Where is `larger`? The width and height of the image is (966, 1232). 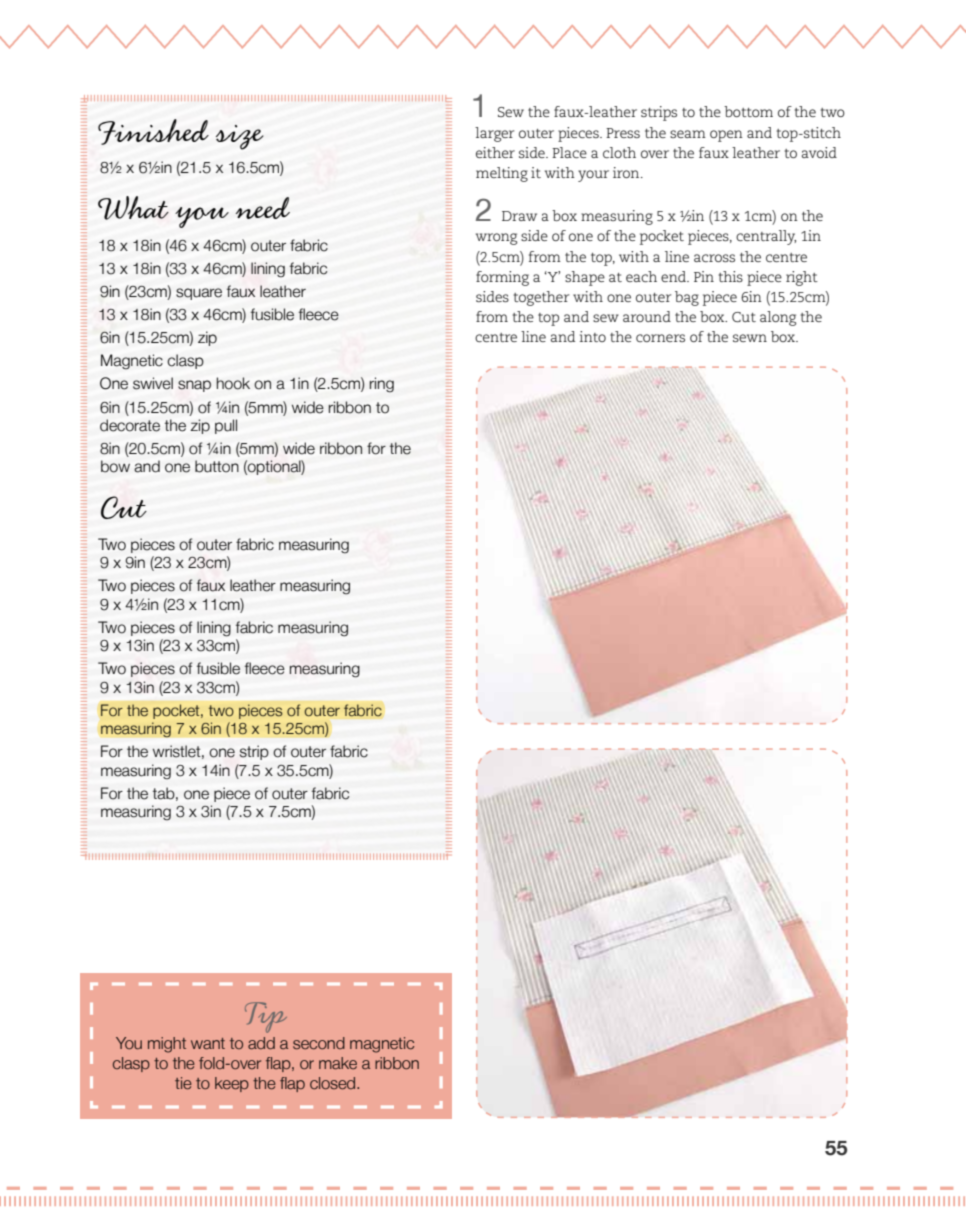
larger is located at coordinates (494, 134).
